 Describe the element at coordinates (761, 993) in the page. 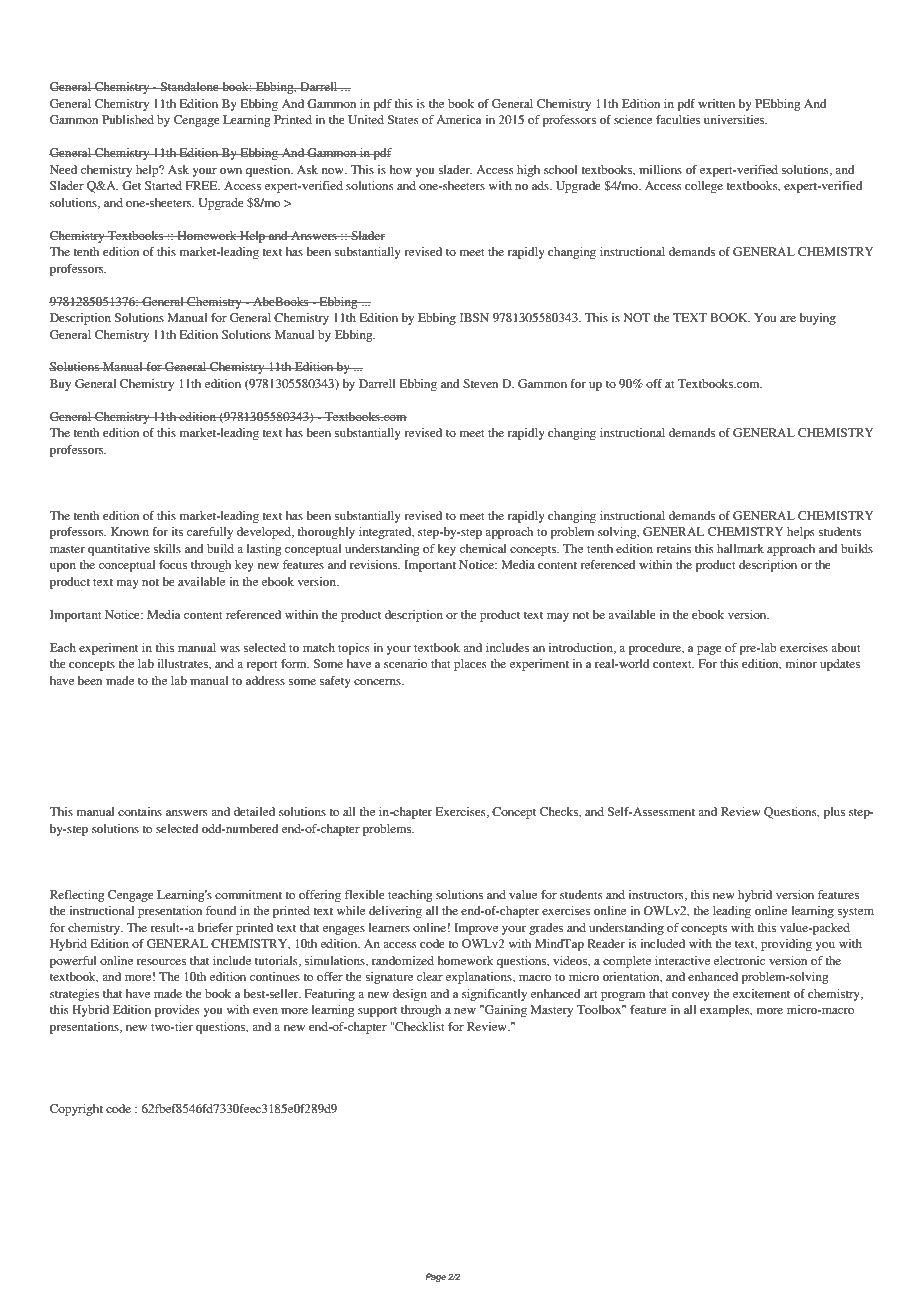

I see `excitement` at that location.
